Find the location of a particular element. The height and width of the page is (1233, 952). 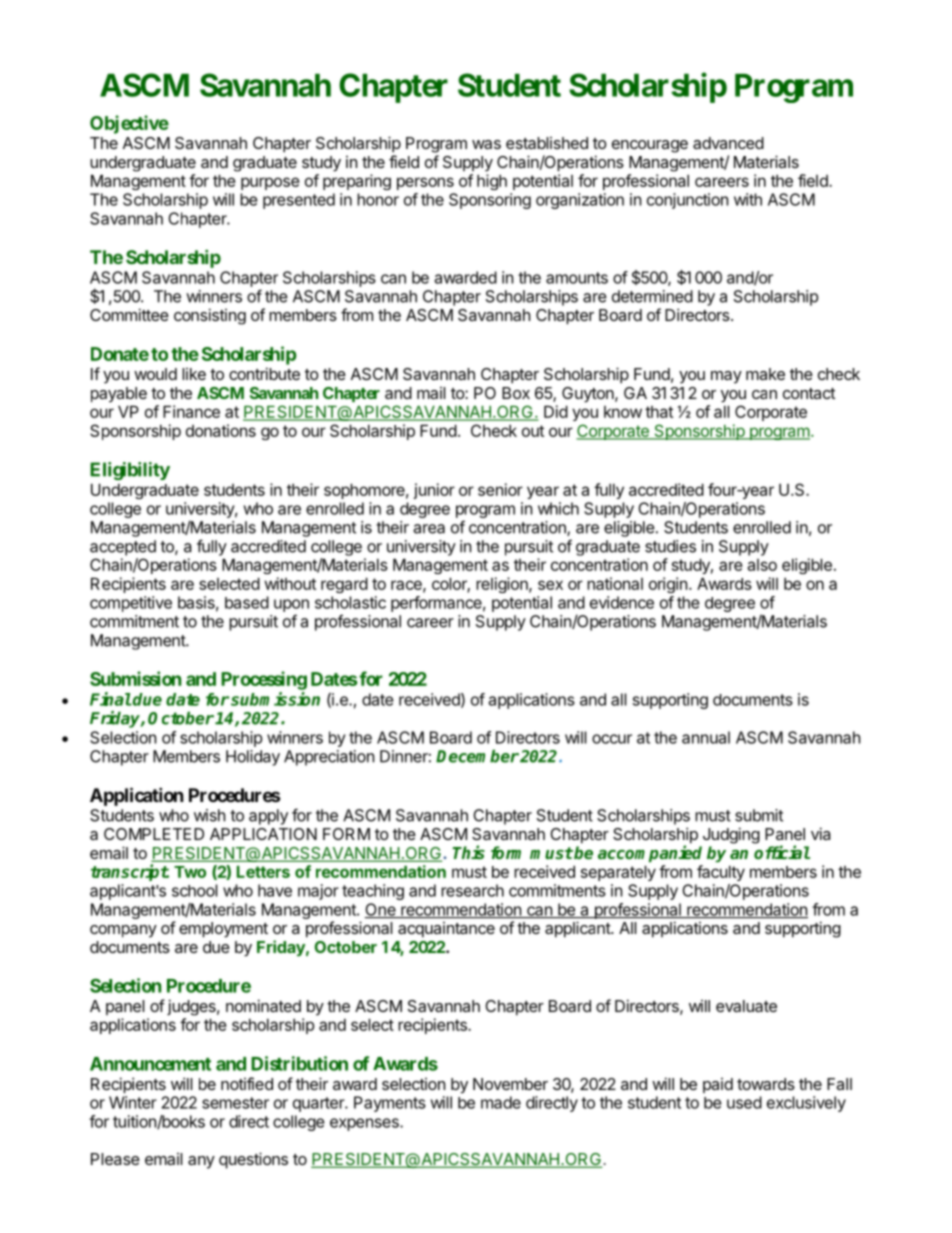

purpose is located at coordinates (270, 183).
